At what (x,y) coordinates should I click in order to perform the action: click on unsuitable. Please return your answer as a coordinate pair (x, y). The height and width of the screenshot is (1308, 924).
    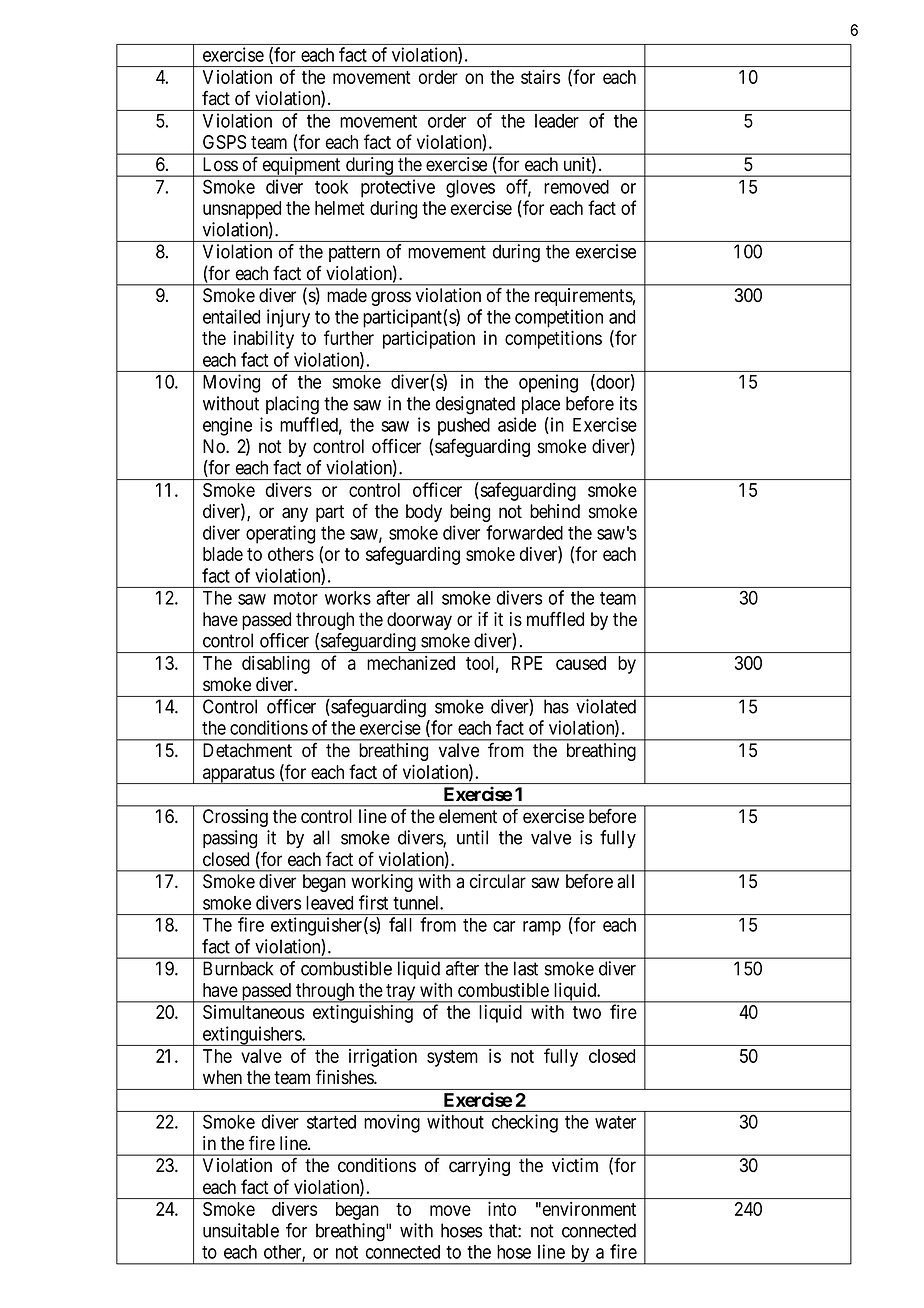
    Looking at the image, I should click on (241, 1230).
